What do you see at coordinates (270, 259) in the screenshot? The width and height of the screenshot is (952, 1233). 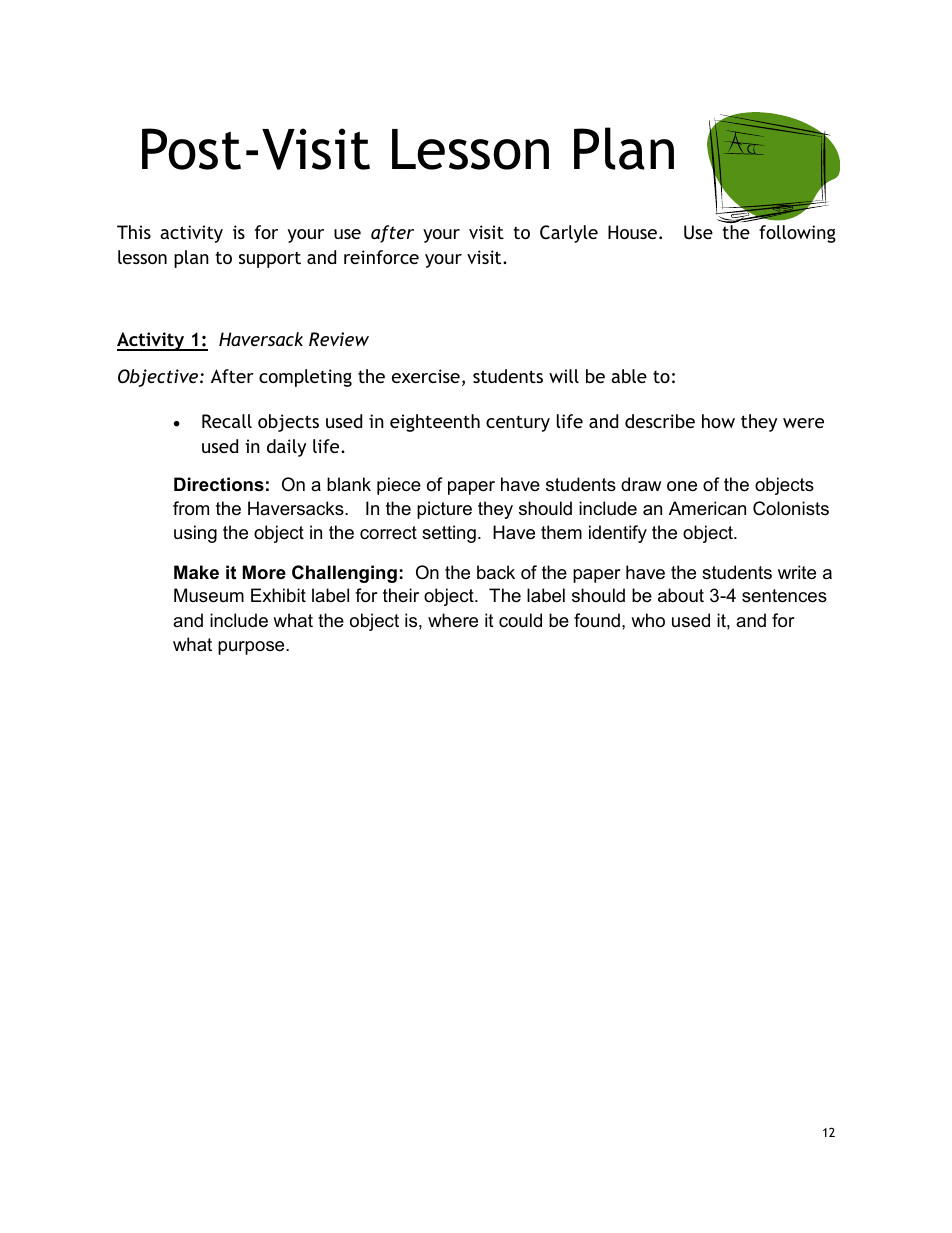 I see `support` at bounding box center [270, 259].
